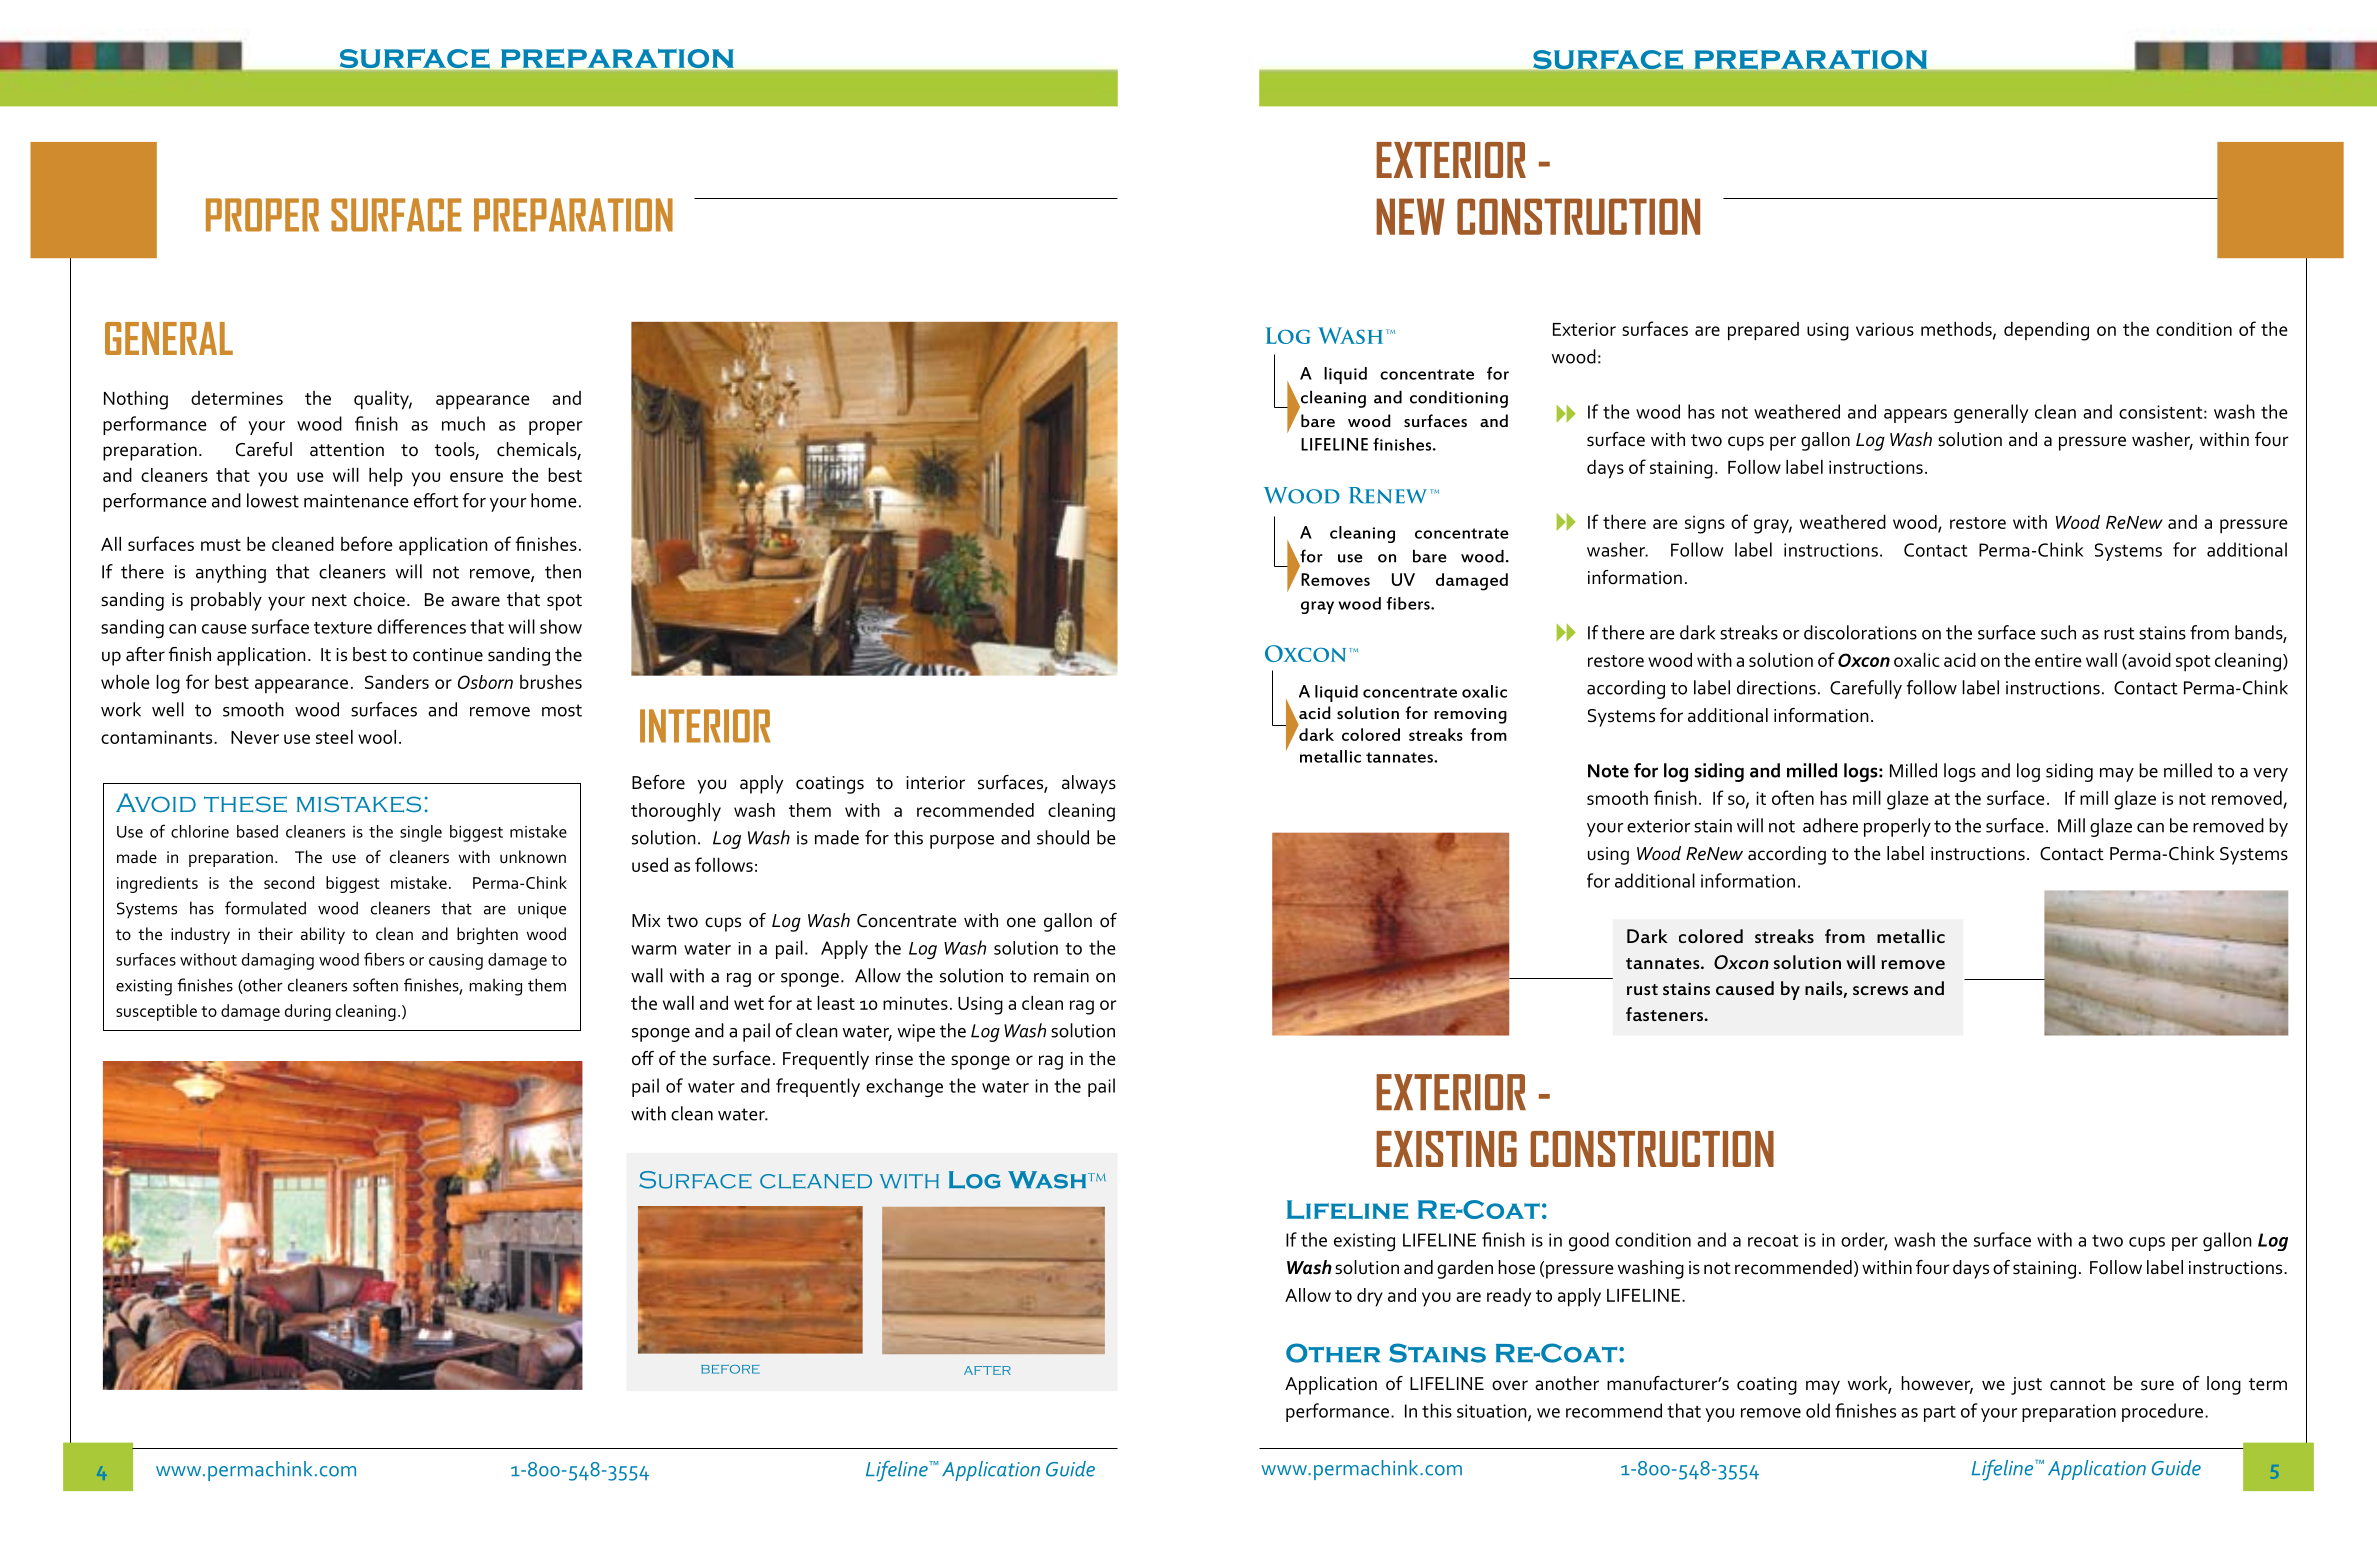 This document has width=2377, height=1543. Describe the element at coordinates (916, 1033) in the document. I see `wipe` at that location.
